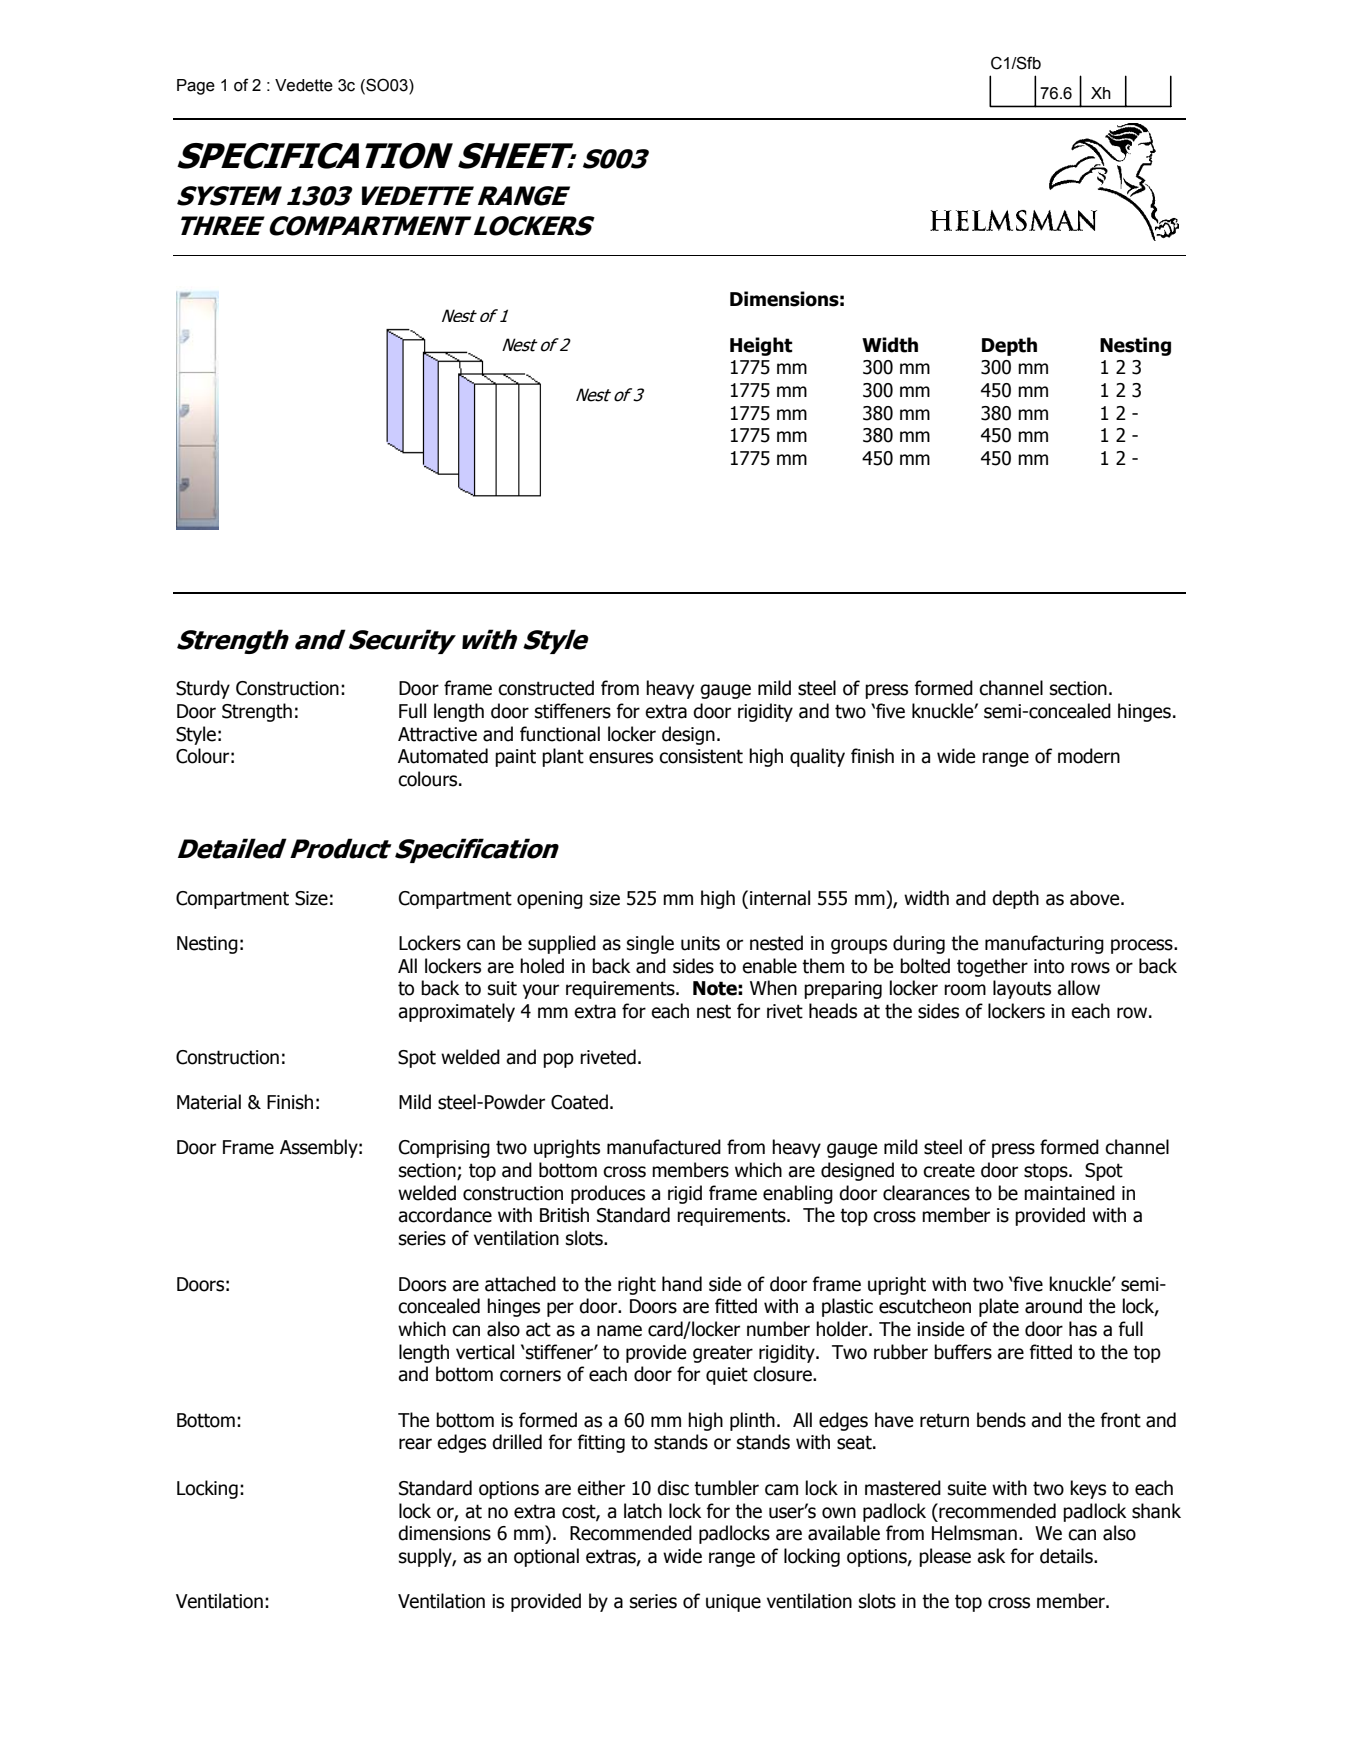  Describe the element at coordinates (1067, 1556) in the screenshot. I see `details` at that location.
